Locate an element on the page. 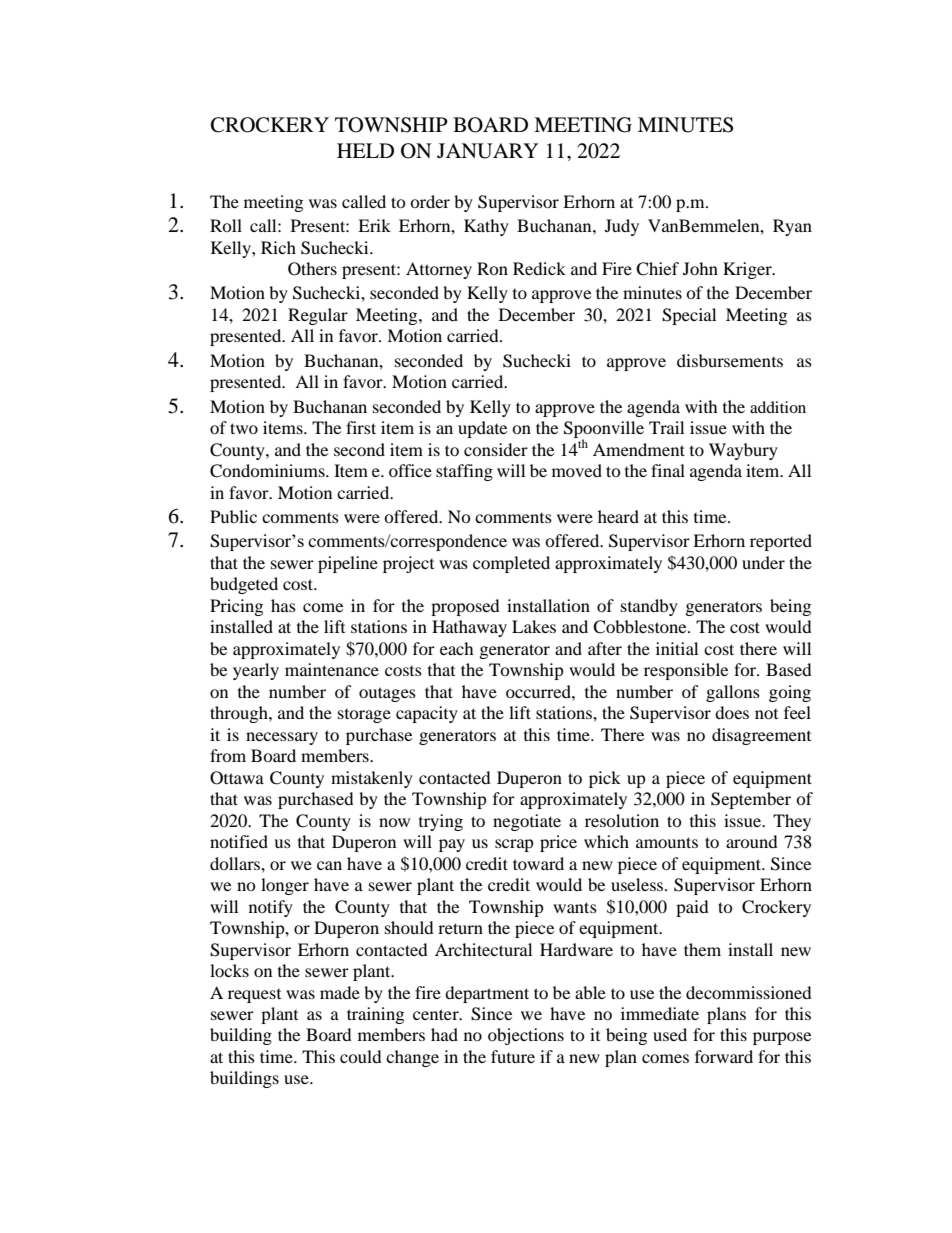  HELD is located at coordinates (365, 150).
